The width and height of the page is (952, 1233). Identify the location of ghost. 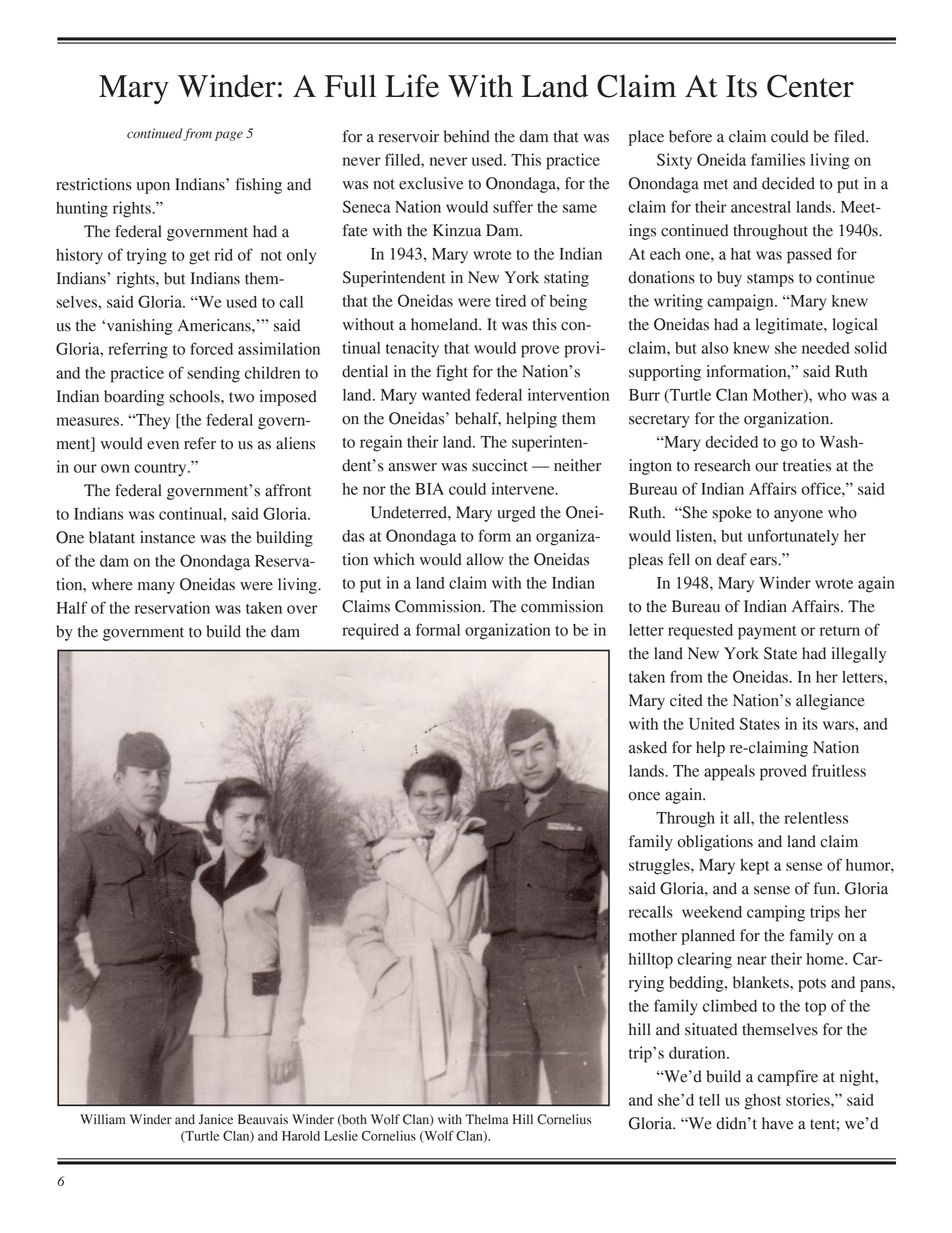
(763, 1102).
